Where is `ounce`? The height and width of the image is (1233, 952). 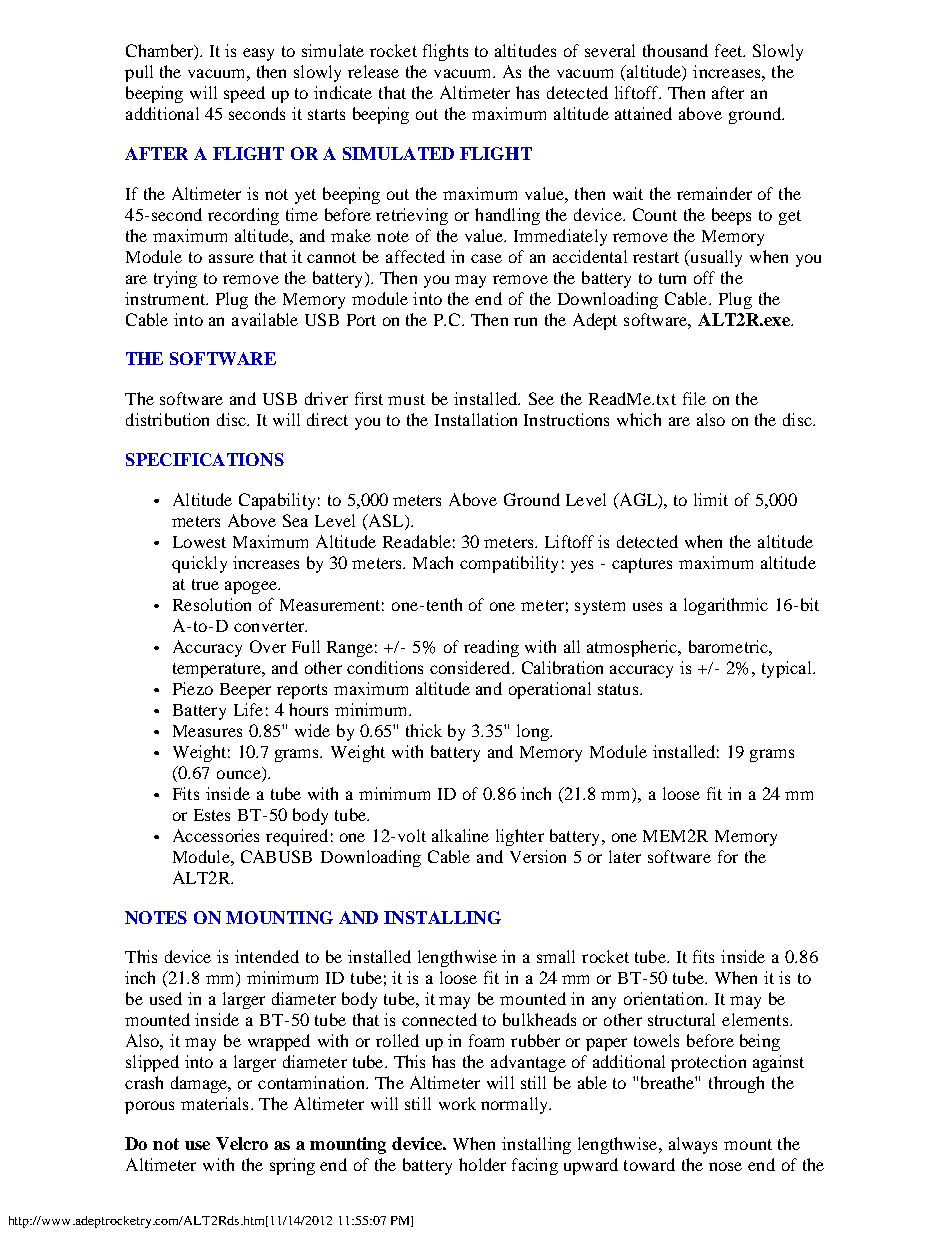
ounce is located at coordinates (239, 774).
